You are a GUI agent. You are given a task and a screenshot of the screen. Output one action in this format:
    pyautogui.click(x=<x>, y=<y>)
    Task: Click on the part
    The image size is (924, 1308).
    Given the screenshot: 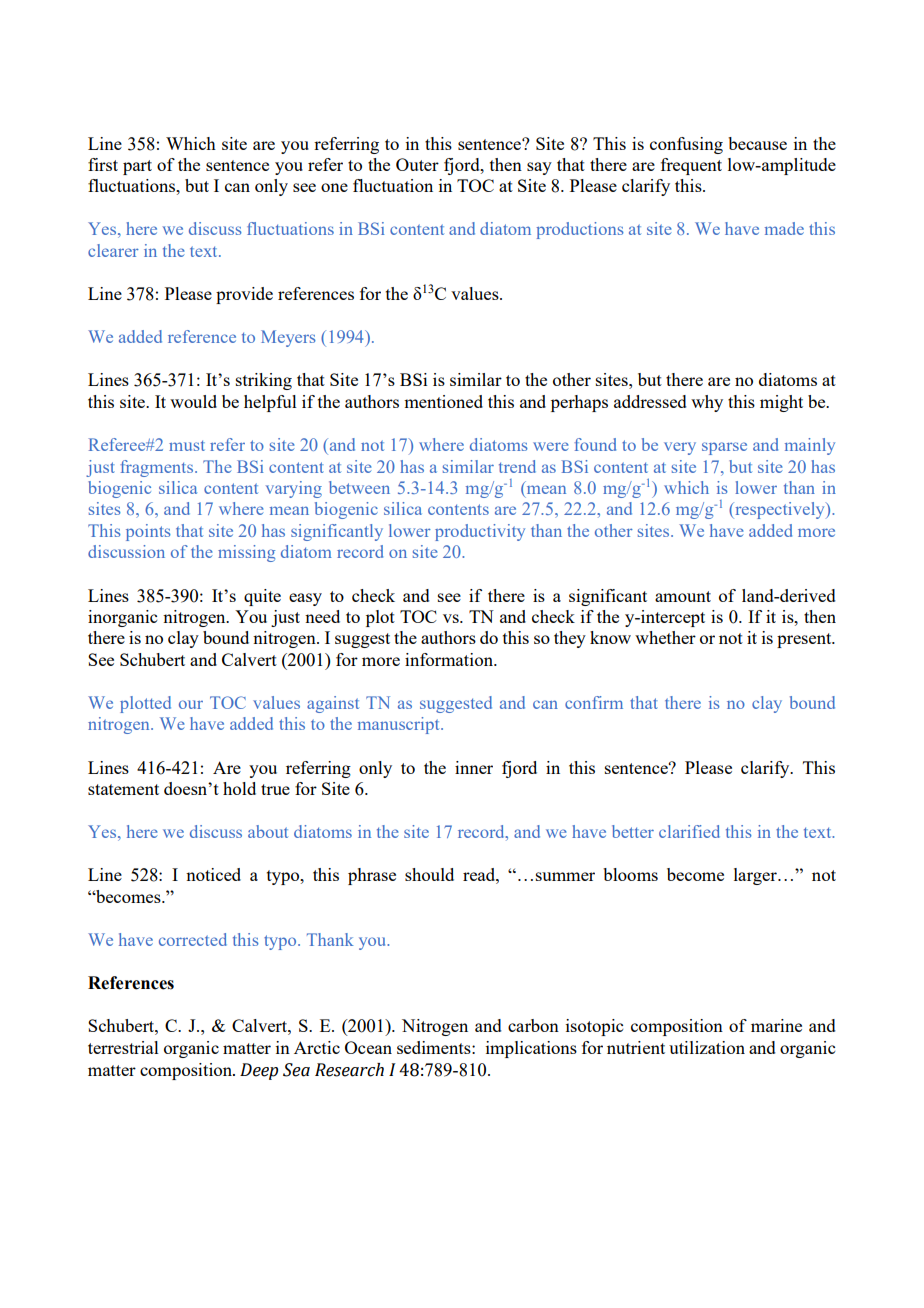 What is the action you would take?
    pyautogui.click(x=137, y=167)
